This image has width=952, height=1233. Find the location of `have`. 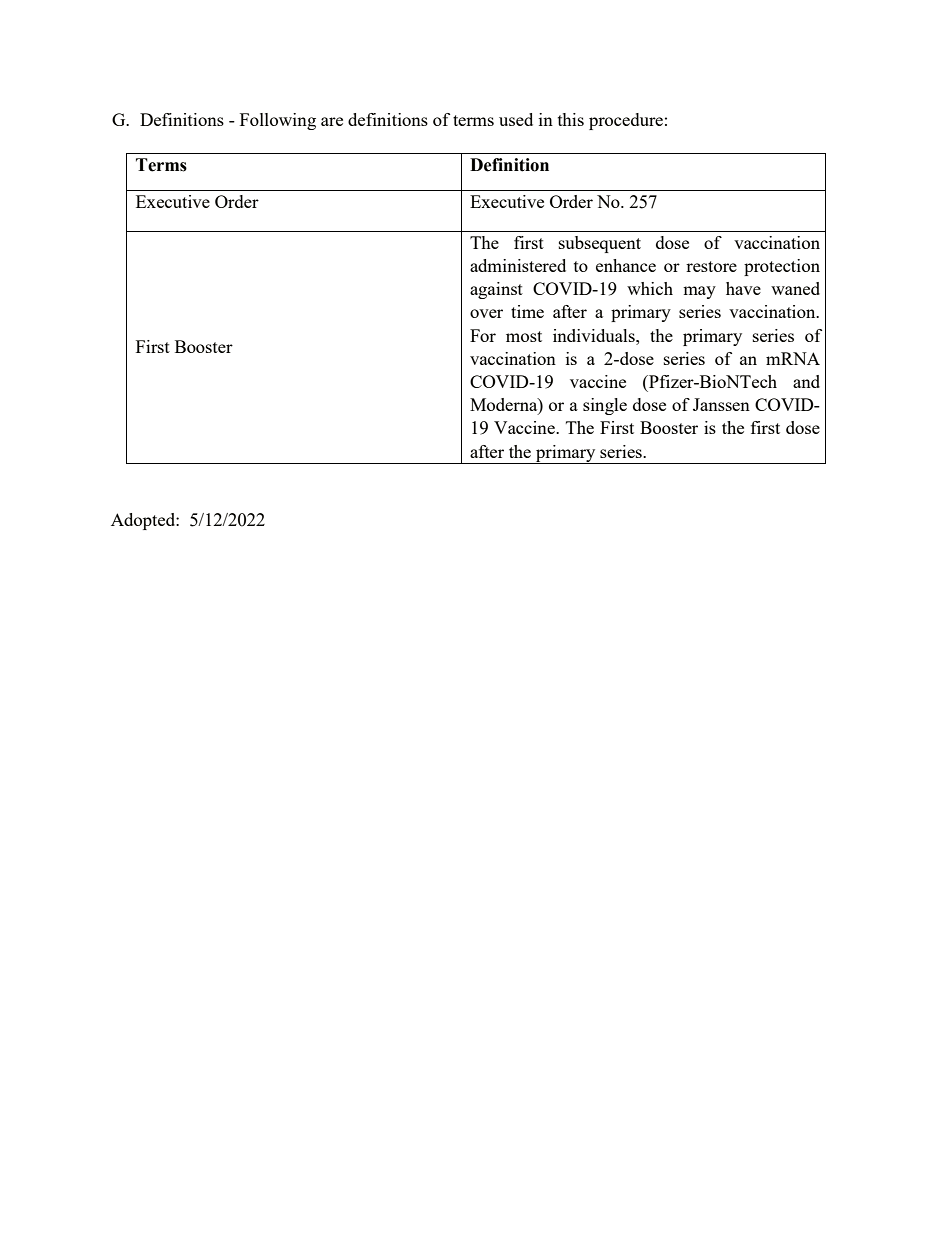

have is located at coordinates (743, 288).
